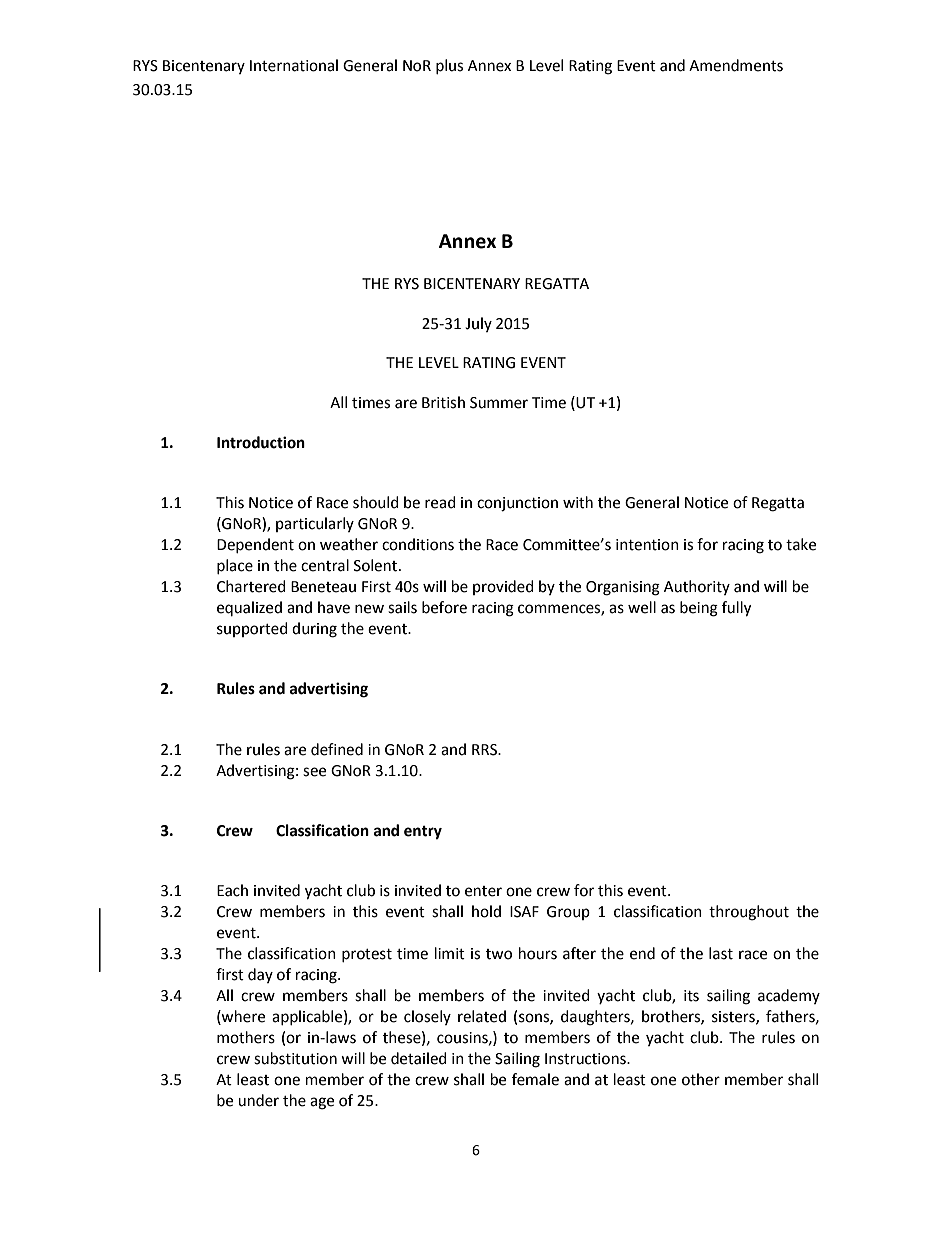  What do you see at coordinates (486, 750) in the page?
I see `RRS` at bounding box center [486, 750].
